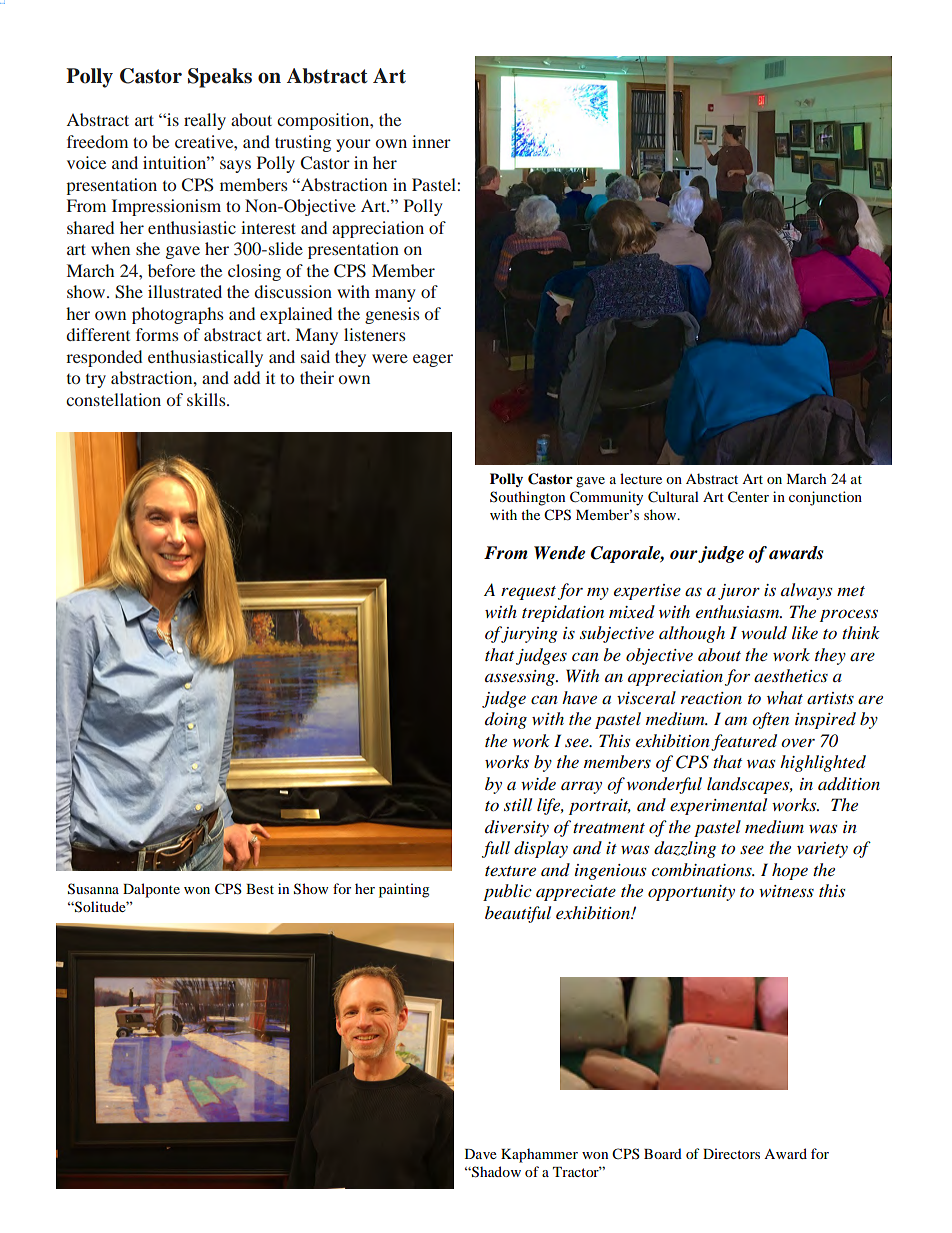 This document has height=1233, width=952. I want to click on request, so click(528, 593).
